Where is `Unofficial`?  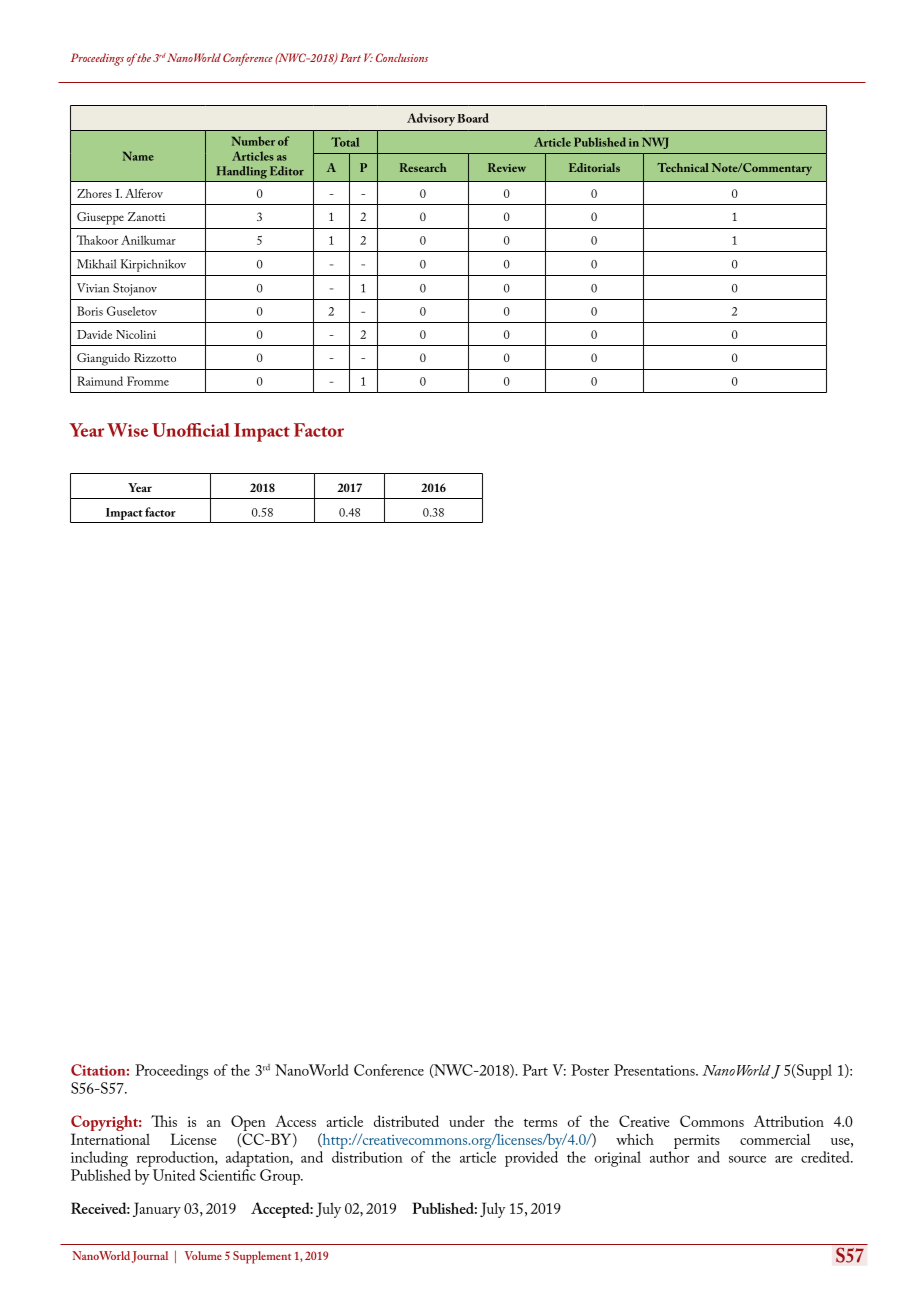
Unofficial is located at coordinates (191, 430).
